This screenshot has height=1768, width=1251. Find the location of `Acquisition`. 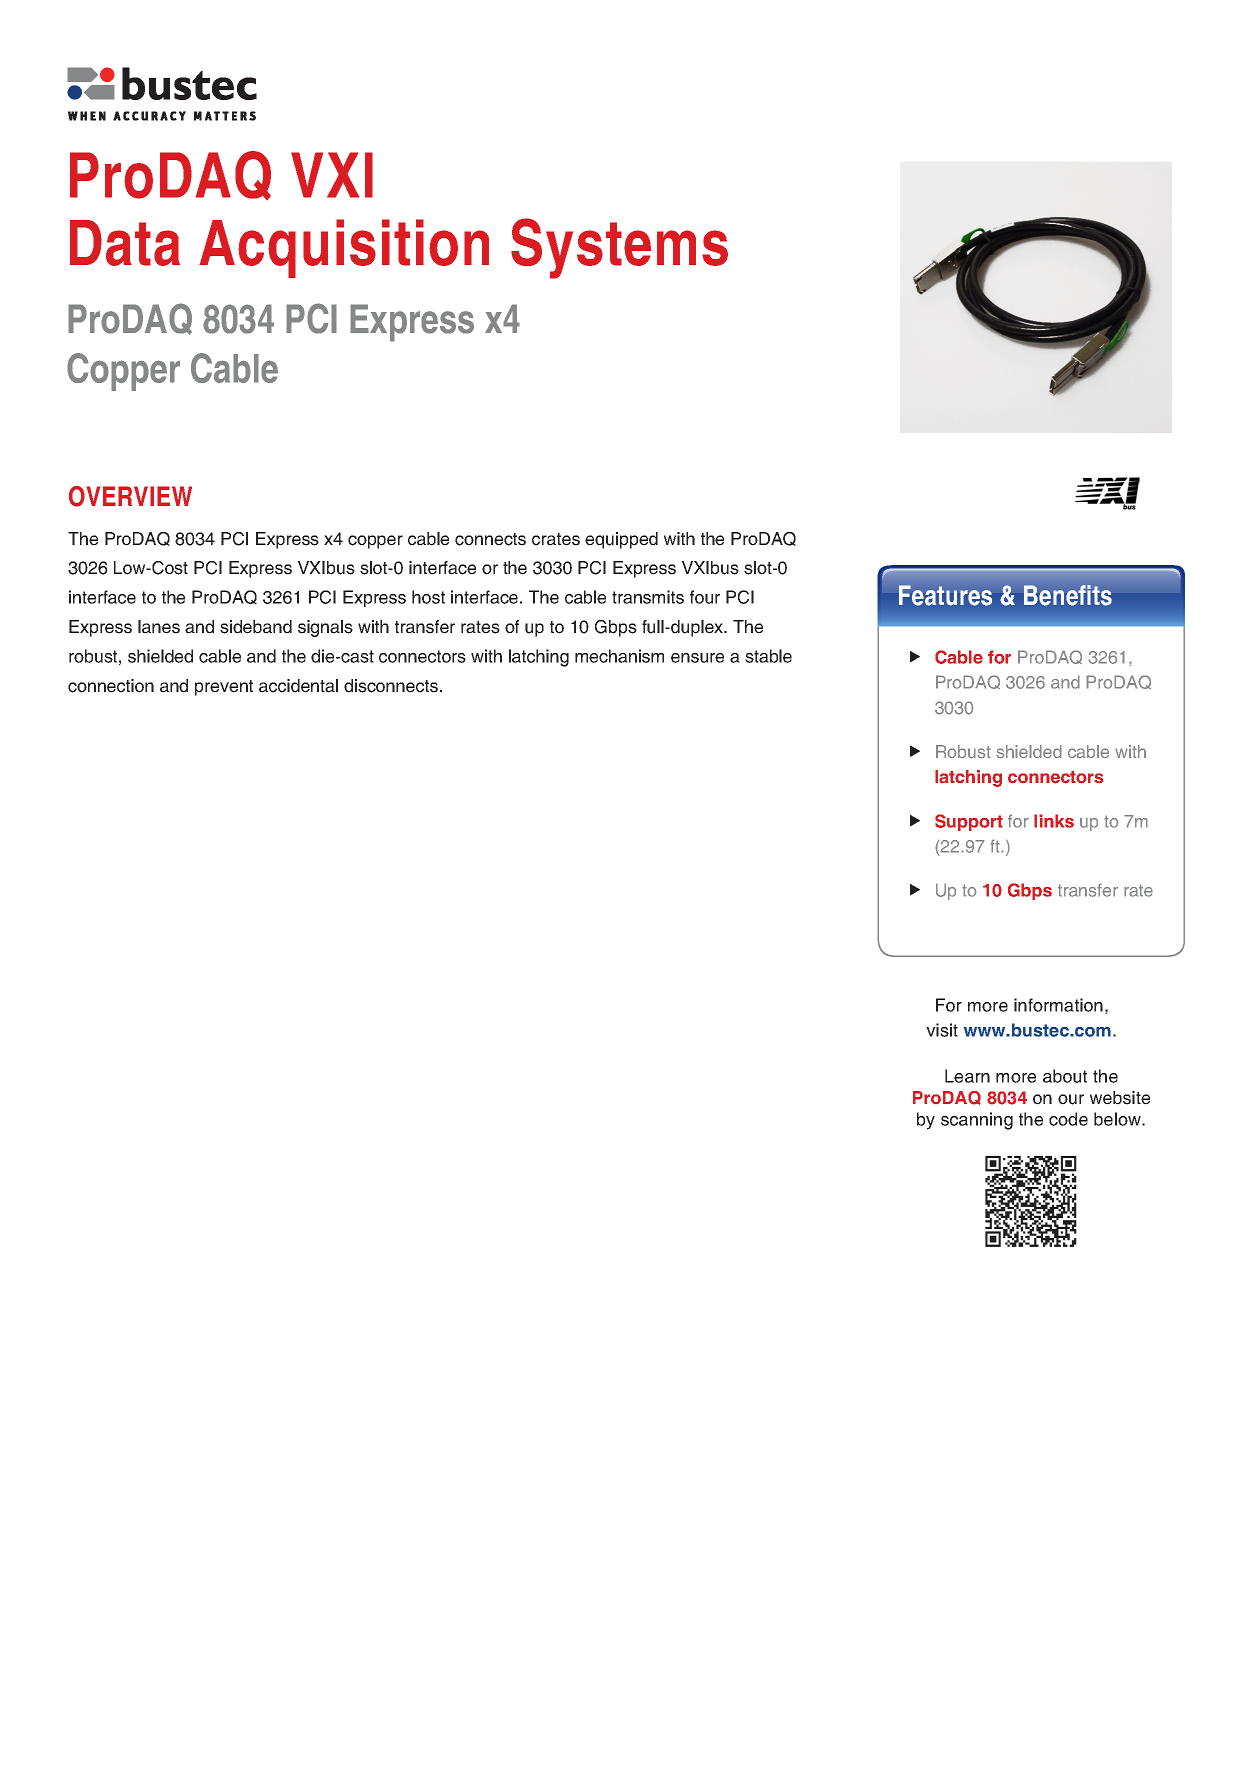

Acquisition is located at coordinates (344, 248).
